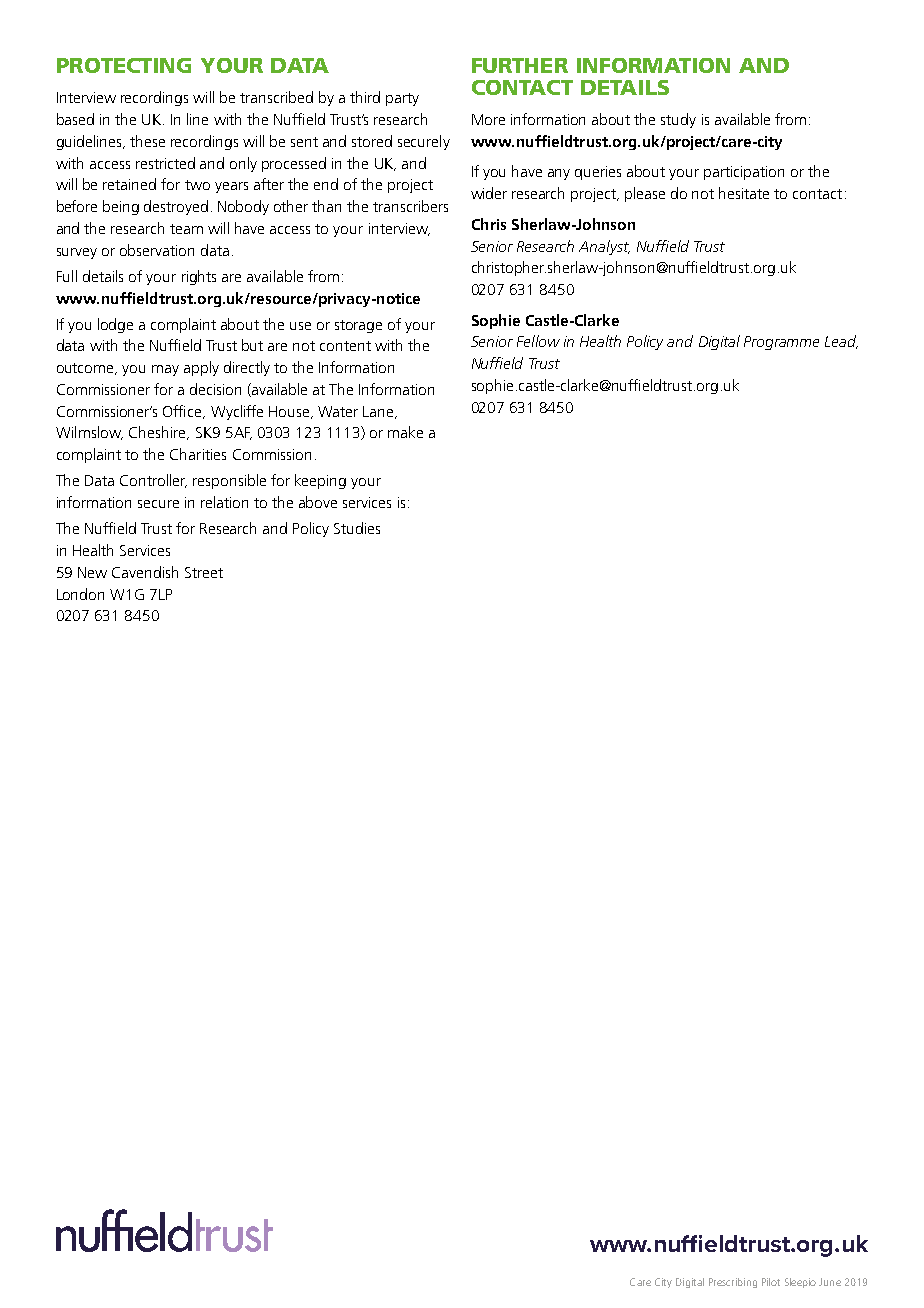  I want to click on Programme, so click(781, 343).
